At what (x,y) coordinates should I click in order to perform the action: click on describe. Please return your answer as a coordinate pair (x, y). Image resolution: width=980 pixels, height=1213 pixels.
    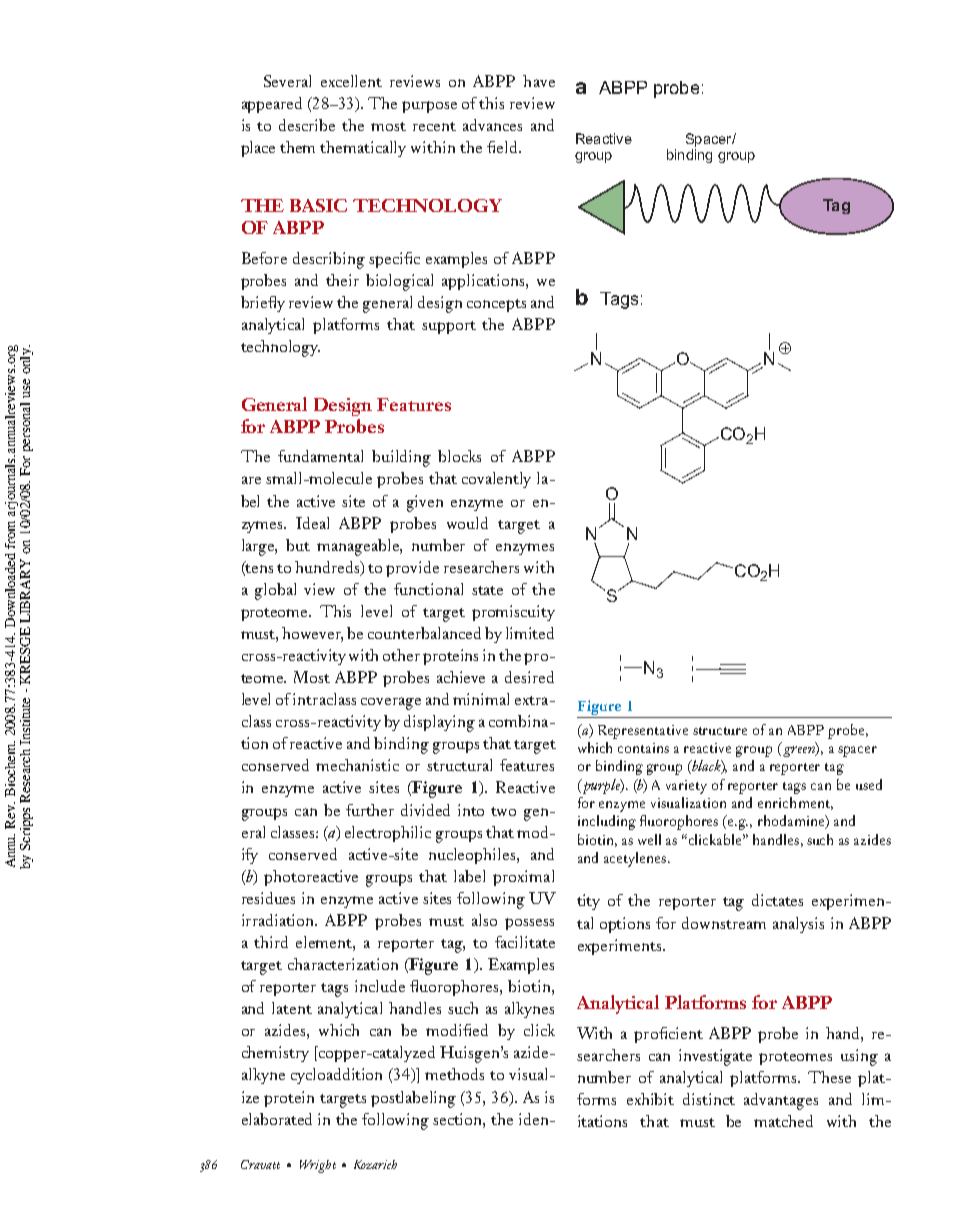
    Looking at the image, I should click on (307, 125).
